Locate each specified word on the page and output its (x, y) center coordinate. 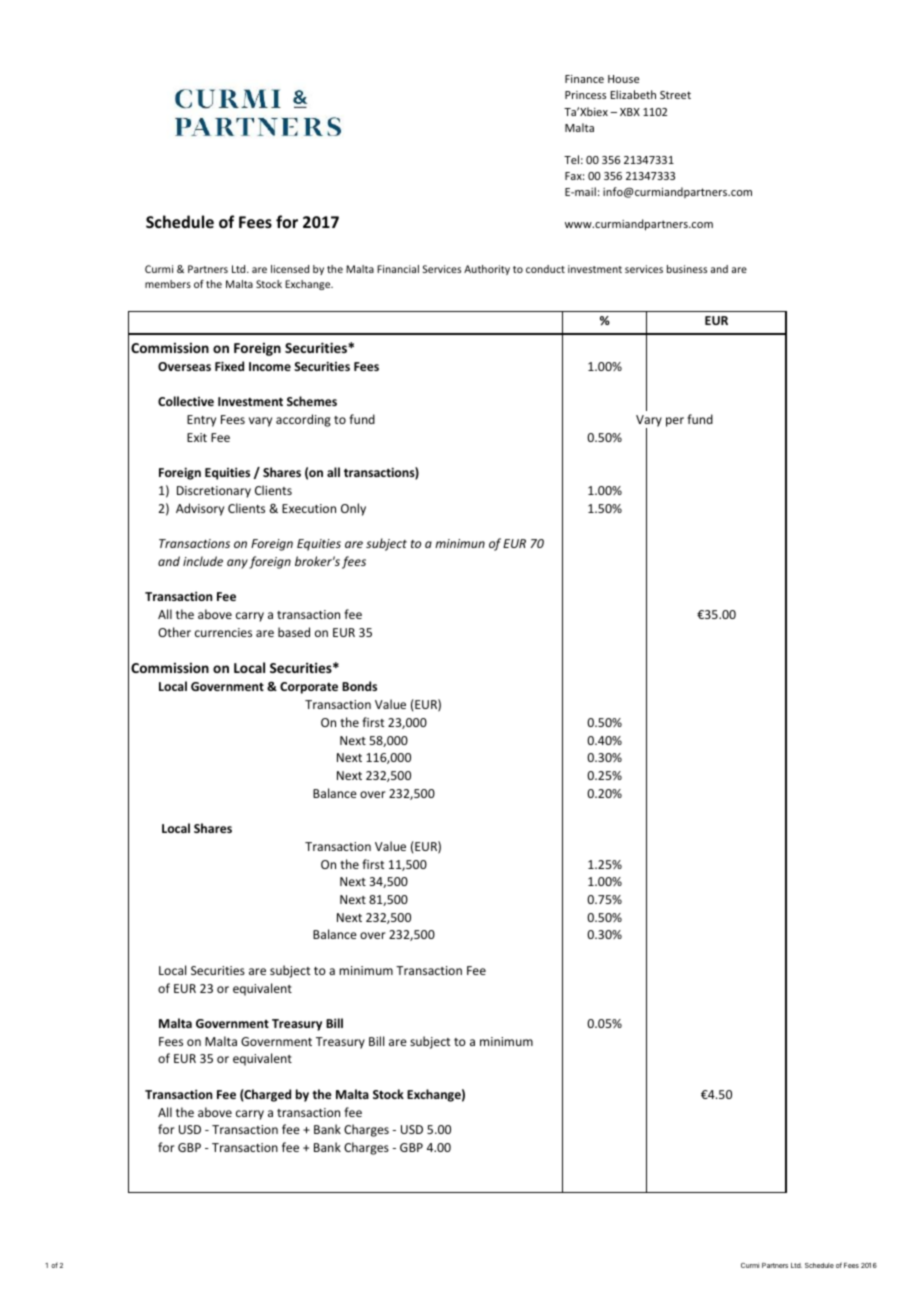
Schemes (312, 401)
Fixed (229, 366)
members (168, 284)
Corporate (309, 688)
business (687, 269)
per (675, 422)
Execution (309, 508)
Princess (585, 95)
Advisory (200, 509)
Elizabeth (633, 94)
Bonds (359, 686)
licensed (290, 269)
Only (353, 509)
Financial (398, 269)
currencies (223, 632)
